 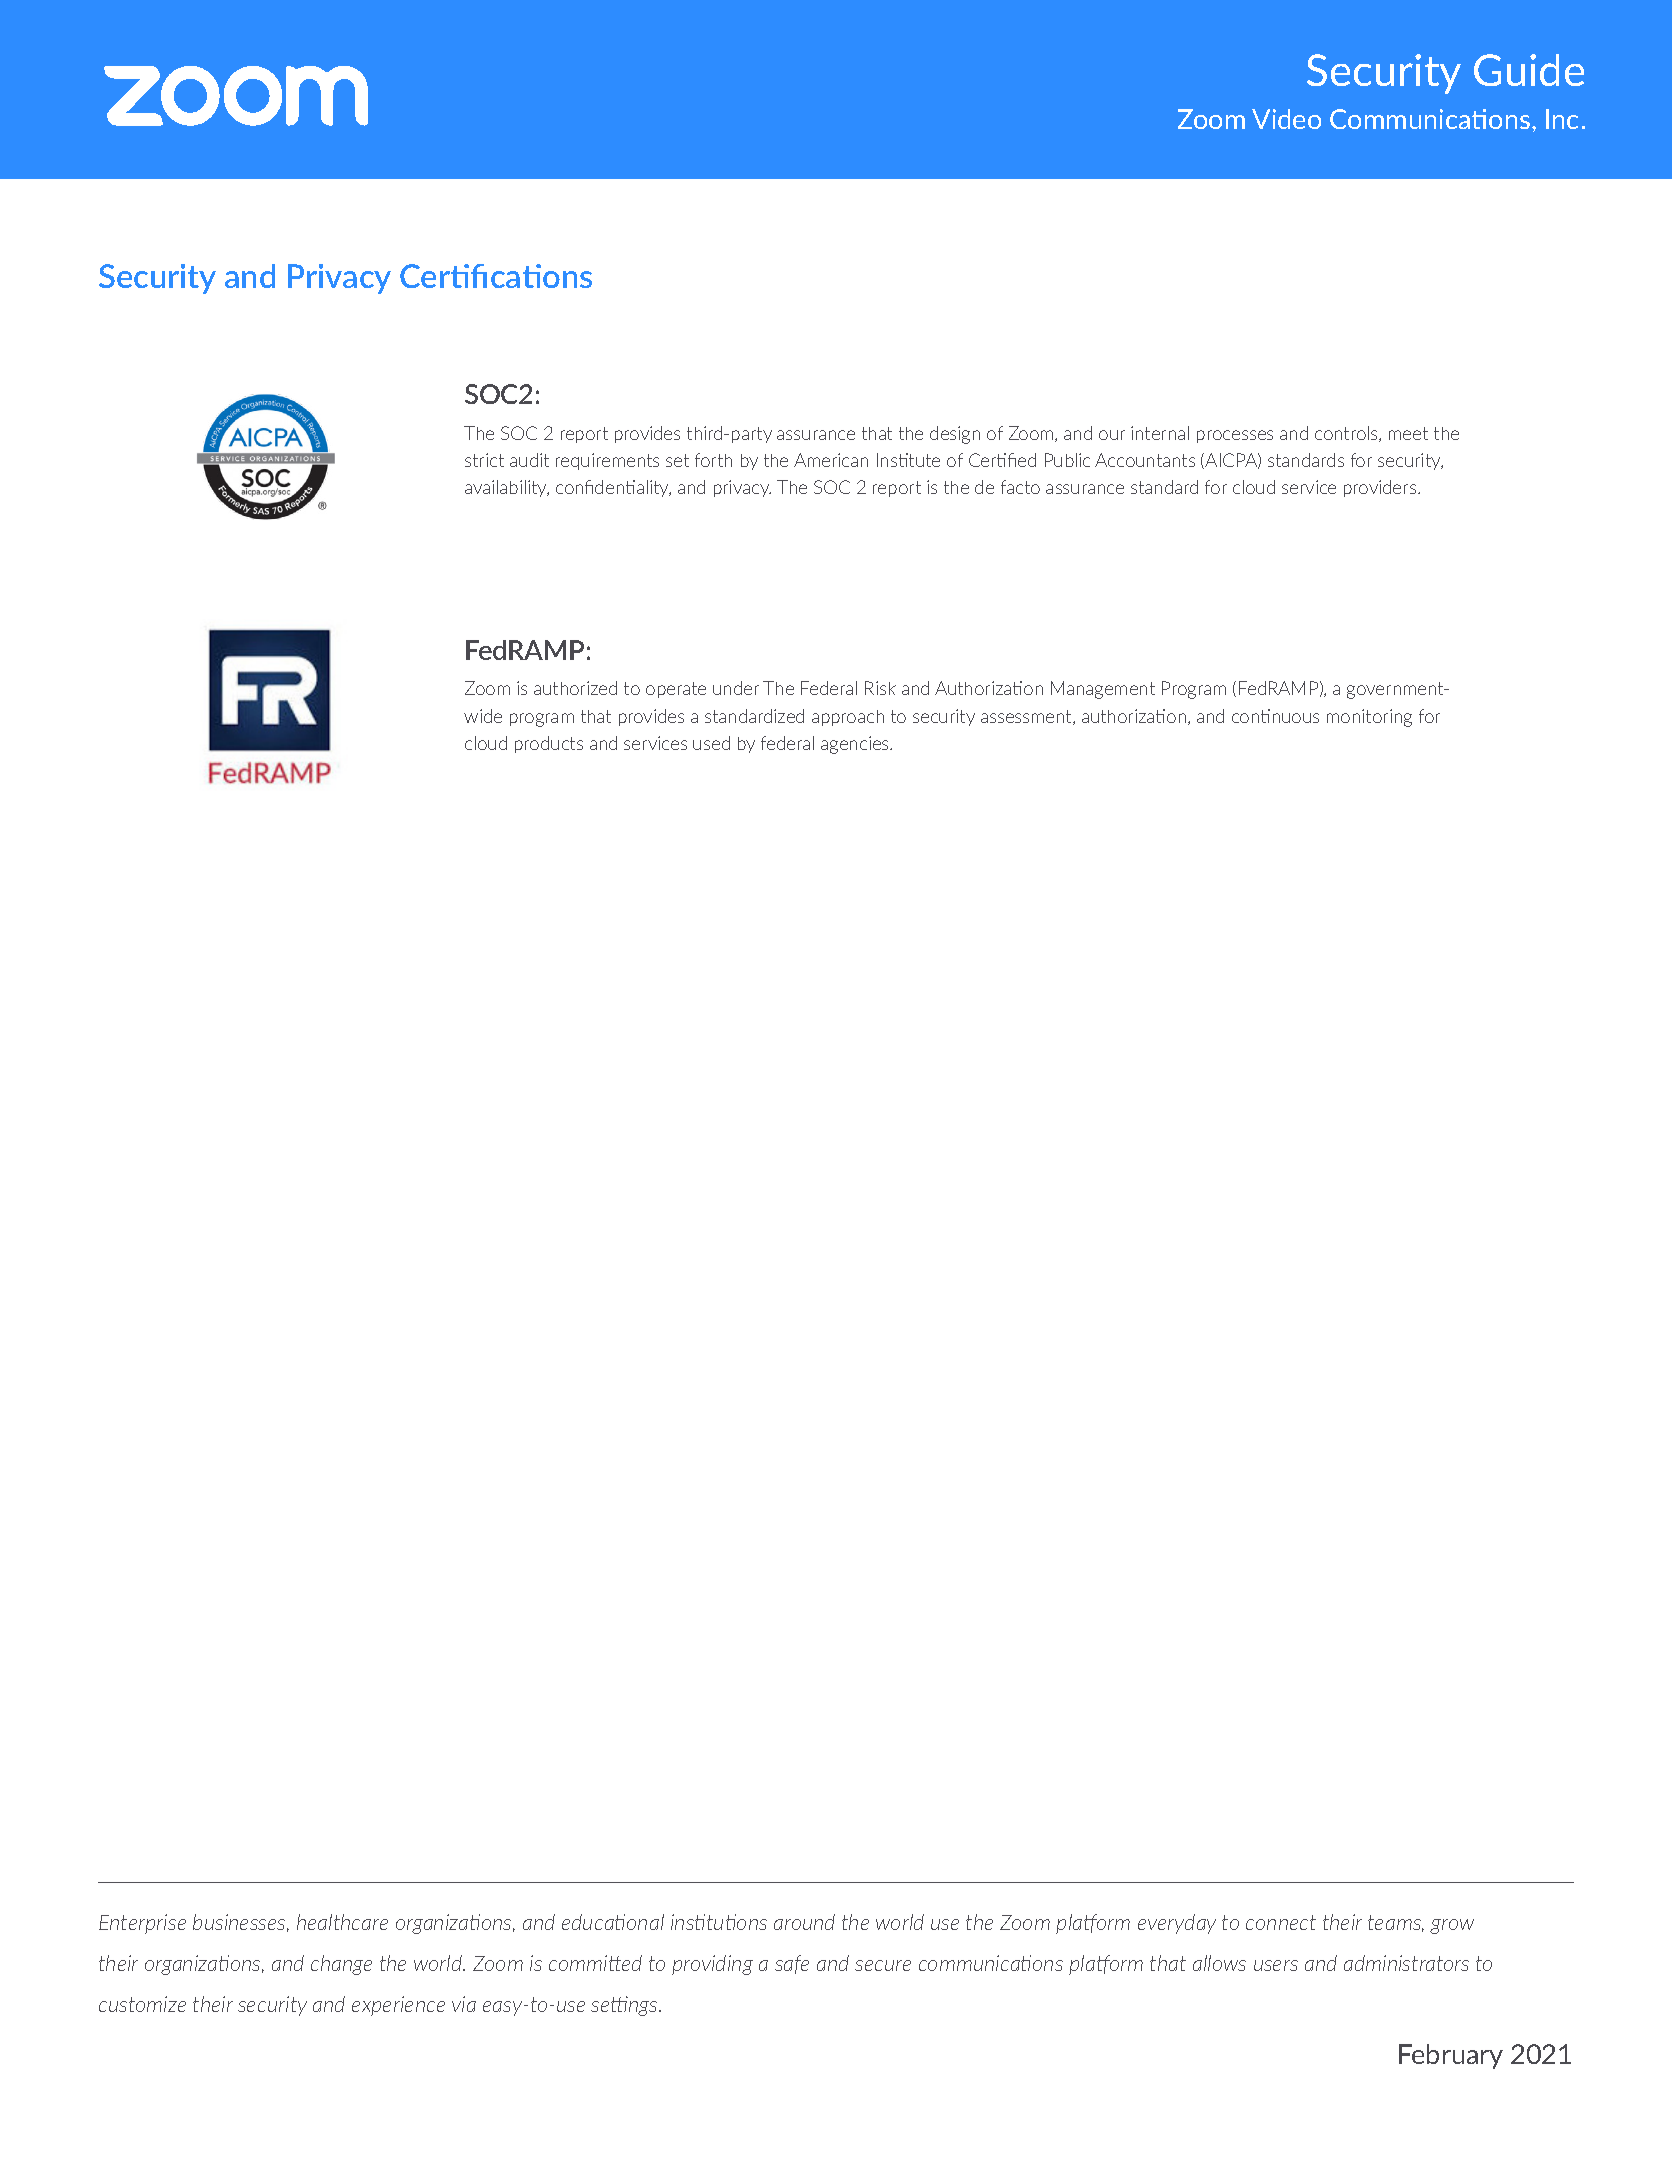 I want to click on Certifications, so click(x=496, y=276).
